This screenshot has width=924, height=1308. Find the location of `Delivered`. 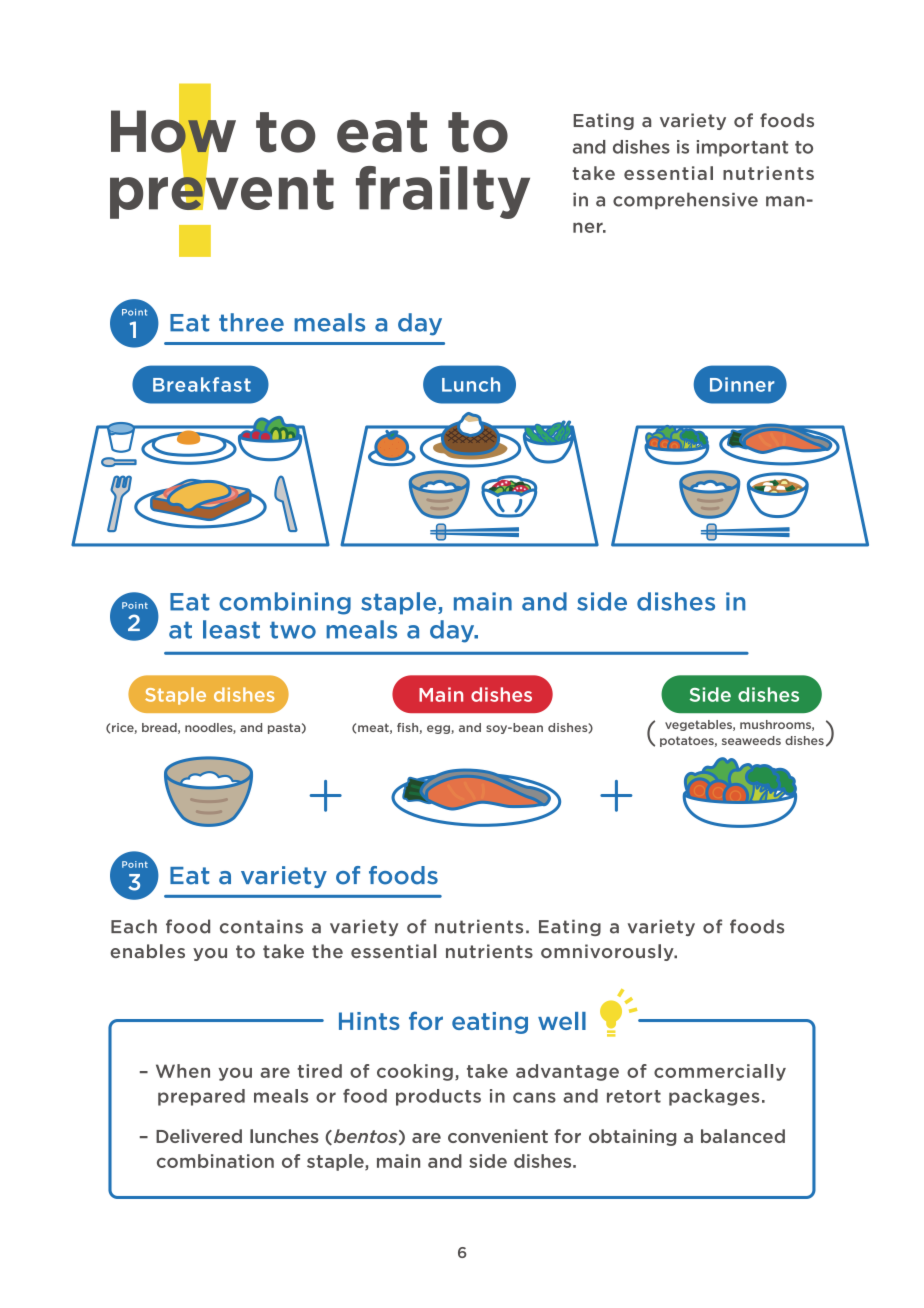

Delivered is located at coordinates (199, 1136).
